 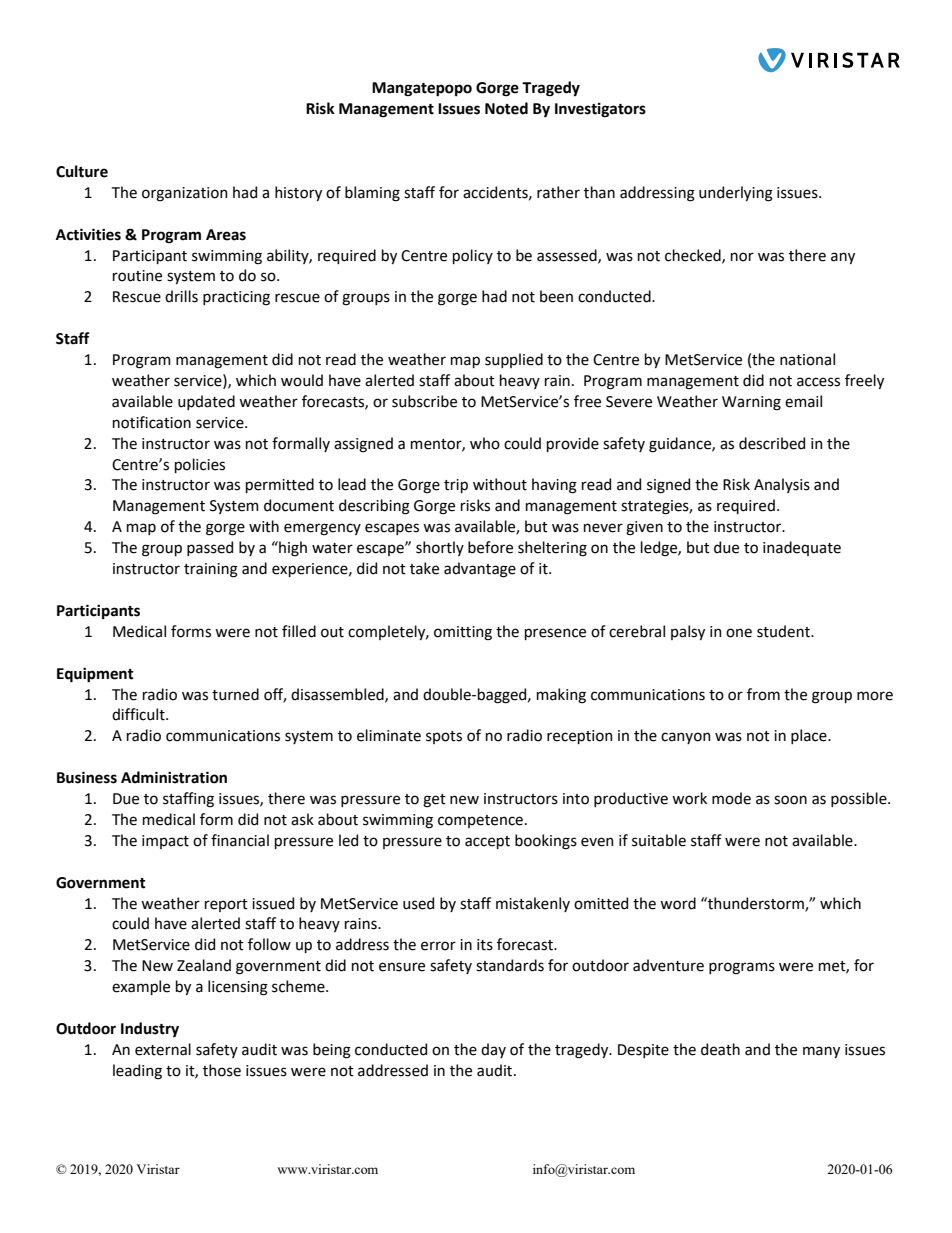 I want to click on many, so click(x=821, y=1052).
